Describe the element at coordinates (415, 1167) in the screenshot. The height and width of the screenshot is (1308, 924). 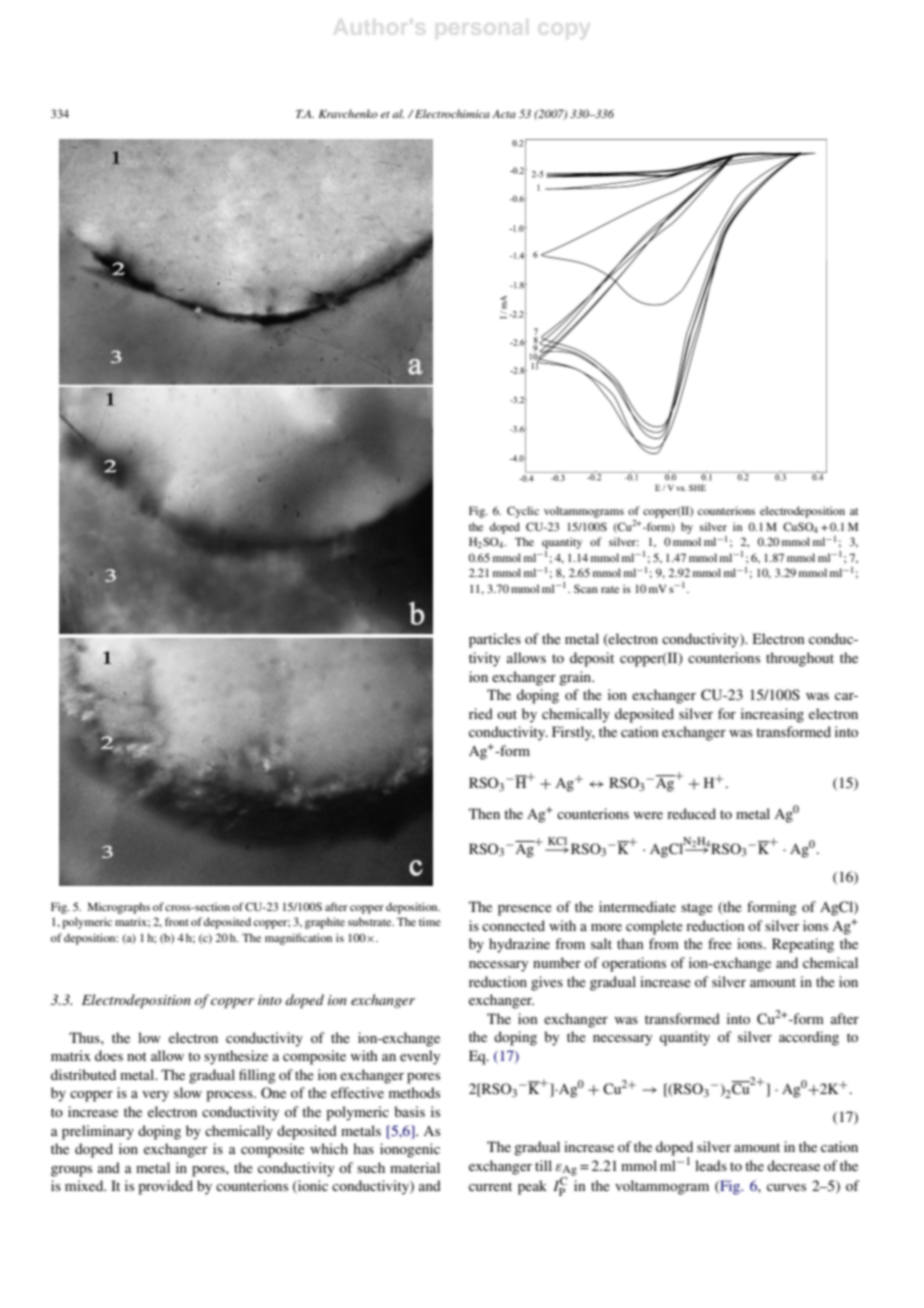
I see `material` at that location.
